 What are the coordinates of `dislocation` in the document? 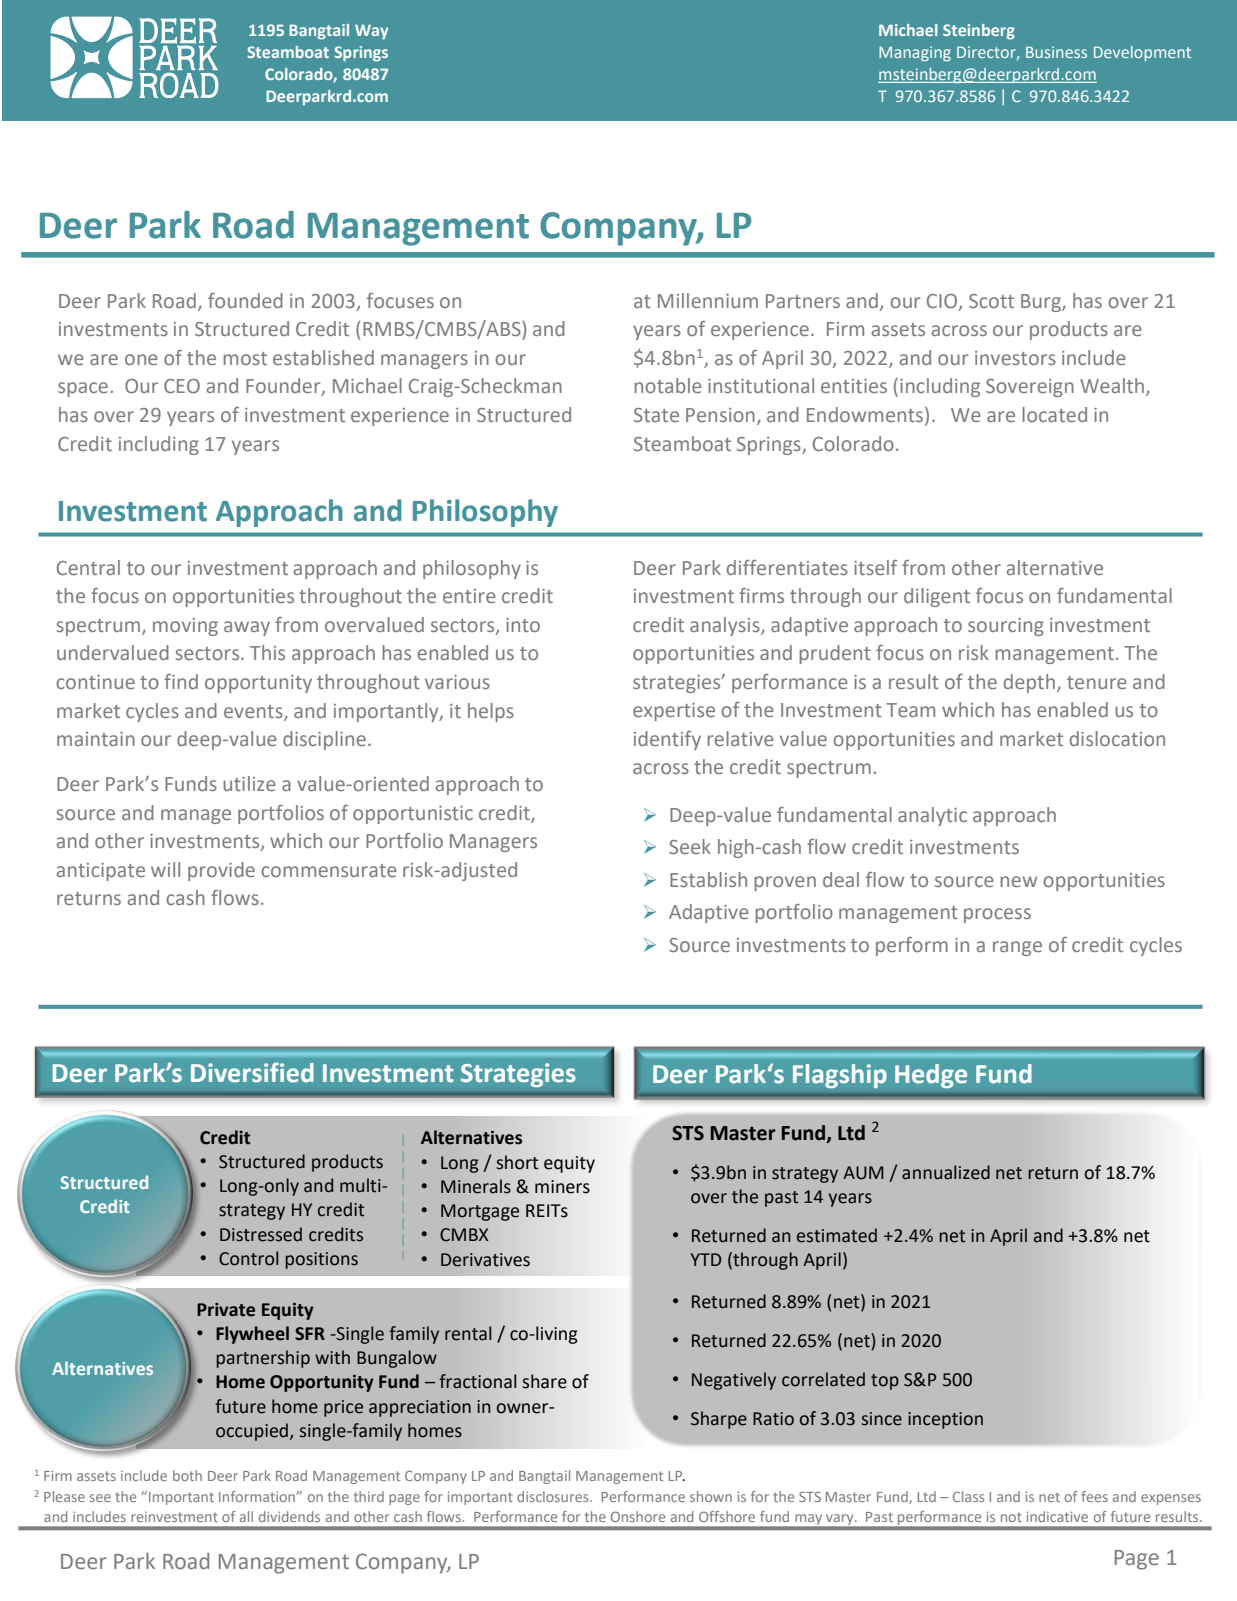 It's located at (1117, 738).
